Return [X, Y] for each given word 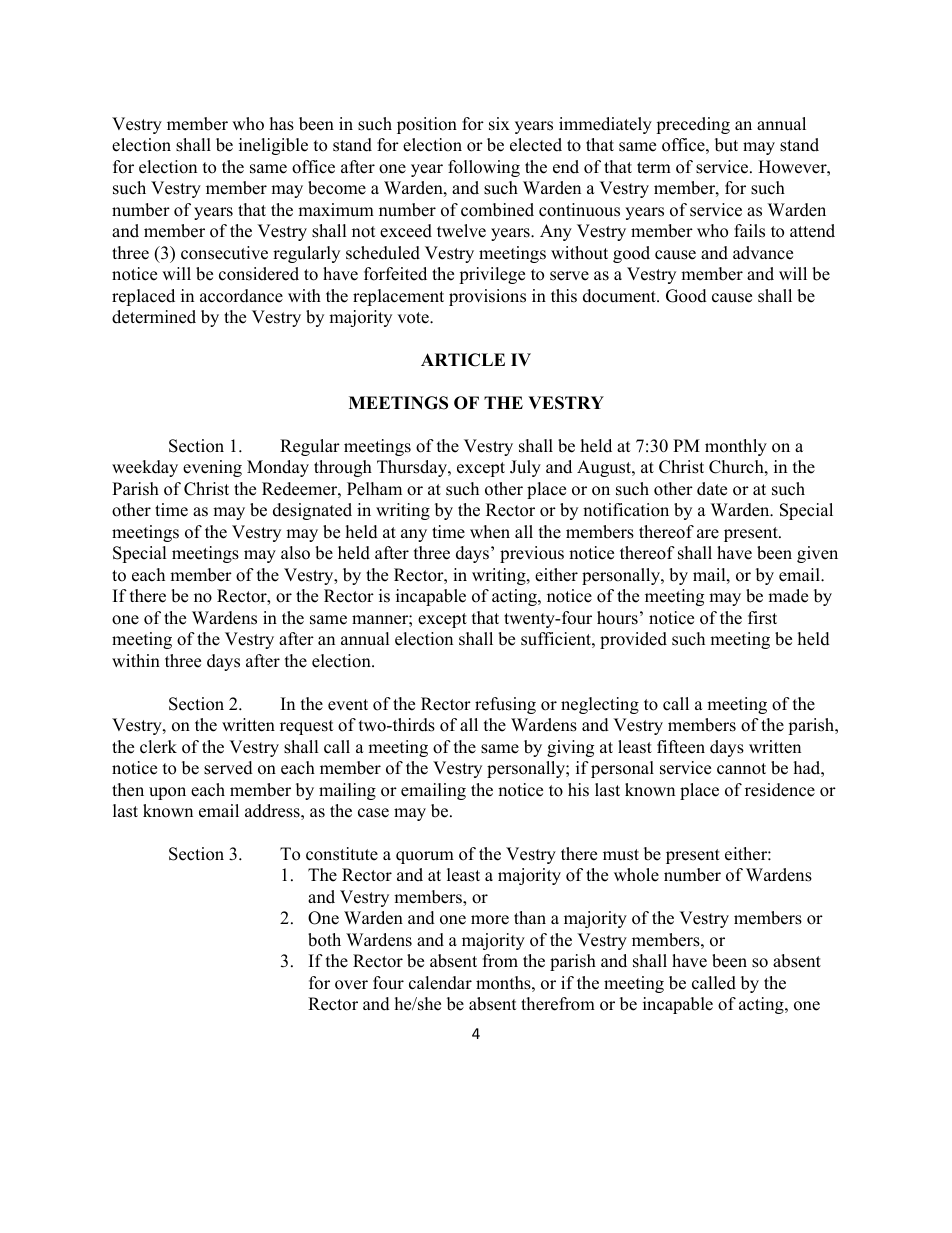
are [708, 534]
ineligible [273, 146]
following [484, 168]
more [490, 920]
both [324, 940]
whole [636, 875]
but [726, 145]
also [295, 553]
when [490, 532]
